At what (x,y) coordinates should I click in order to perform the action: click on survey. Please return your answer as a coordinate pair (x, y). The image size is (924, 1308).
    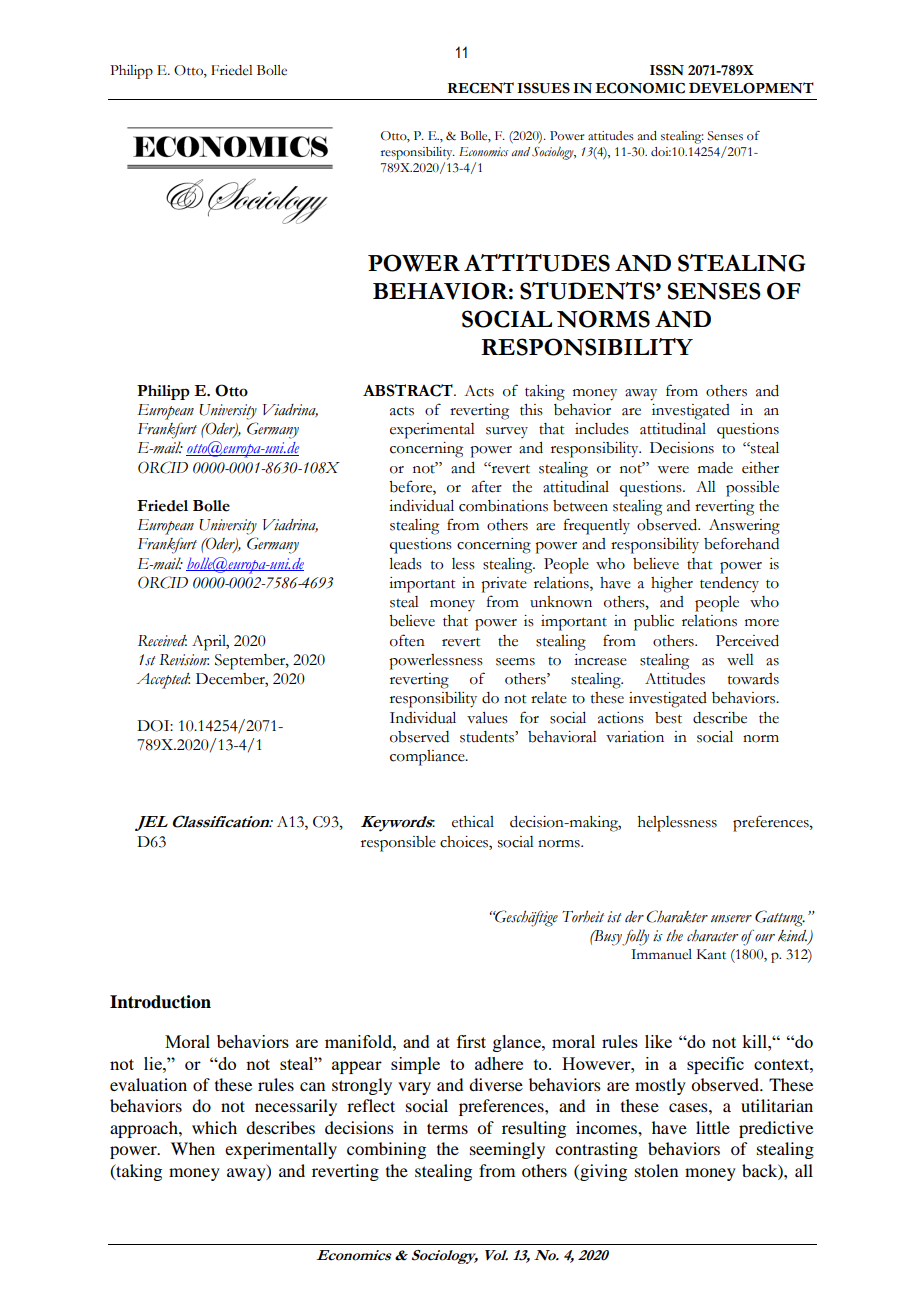
    Looking at the image, I should click on (507, 432).
